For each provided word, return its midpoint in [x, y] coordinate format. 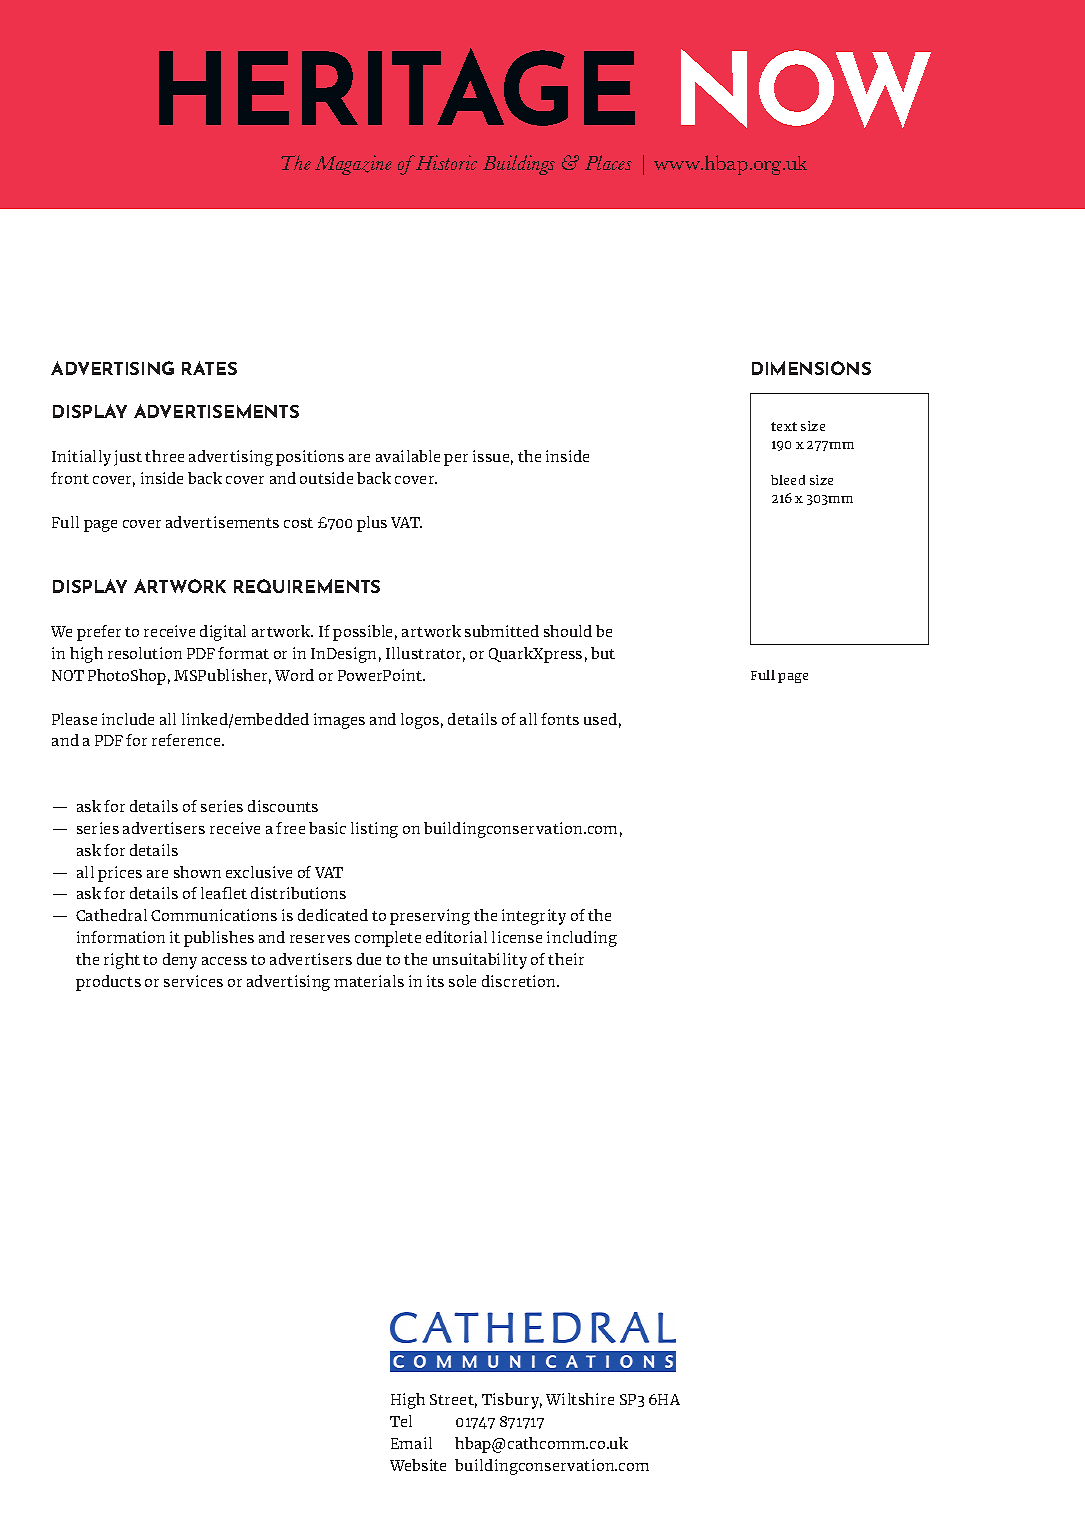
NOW [806, 88]
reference [187, 740]
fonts [560, 719]
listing [374, 830]
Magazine [353, 165]
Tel [401, 1421]
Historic [446, 162]
